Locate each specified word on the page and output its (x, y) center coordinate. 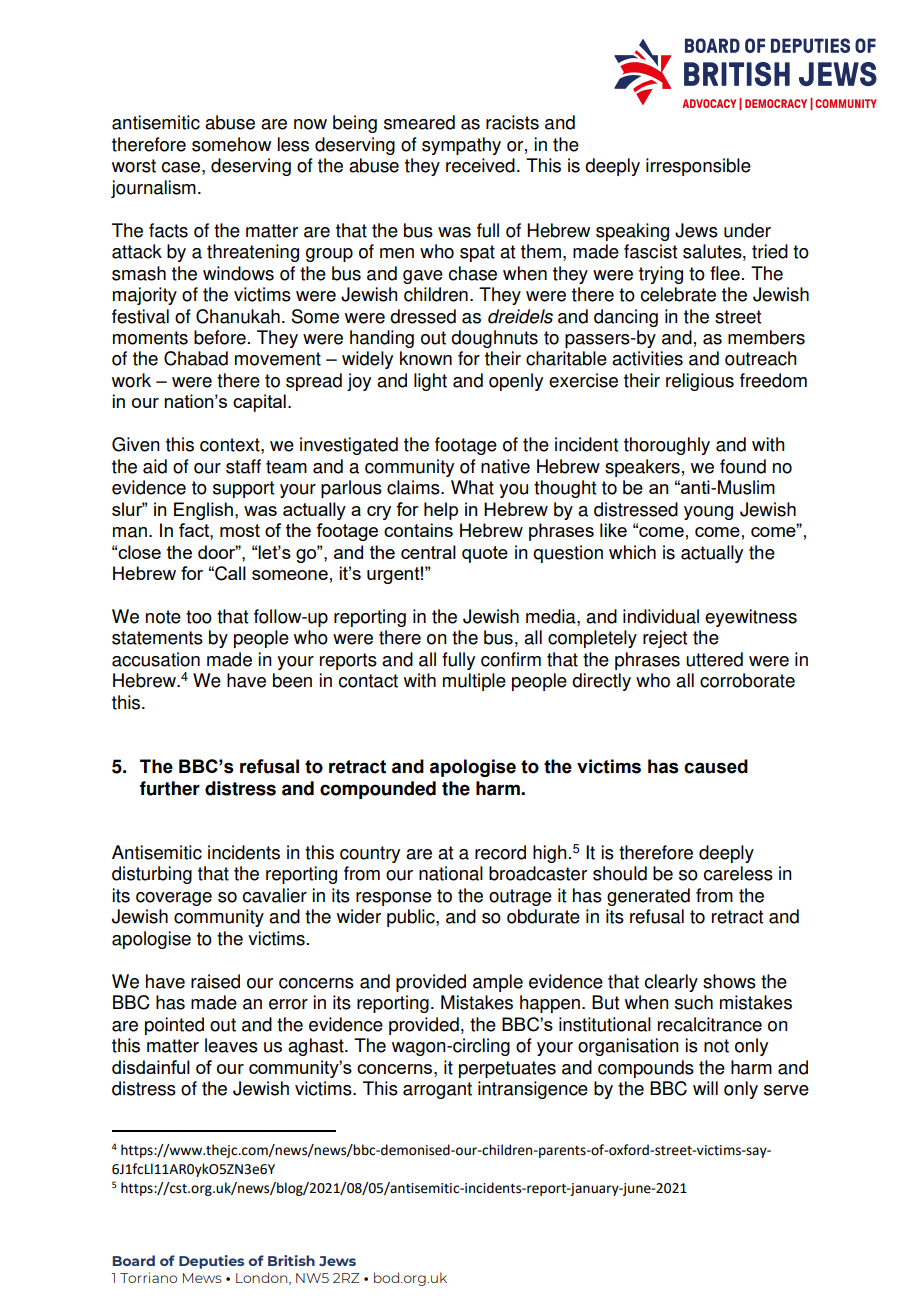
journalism (153, 189)
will (705, 1088)
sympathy (461, 146)
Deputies (211, 1262)
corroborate (747, 680)
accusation (156, 659)
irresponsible (698, 167)
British (291, 1260)
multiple (474, 682)
